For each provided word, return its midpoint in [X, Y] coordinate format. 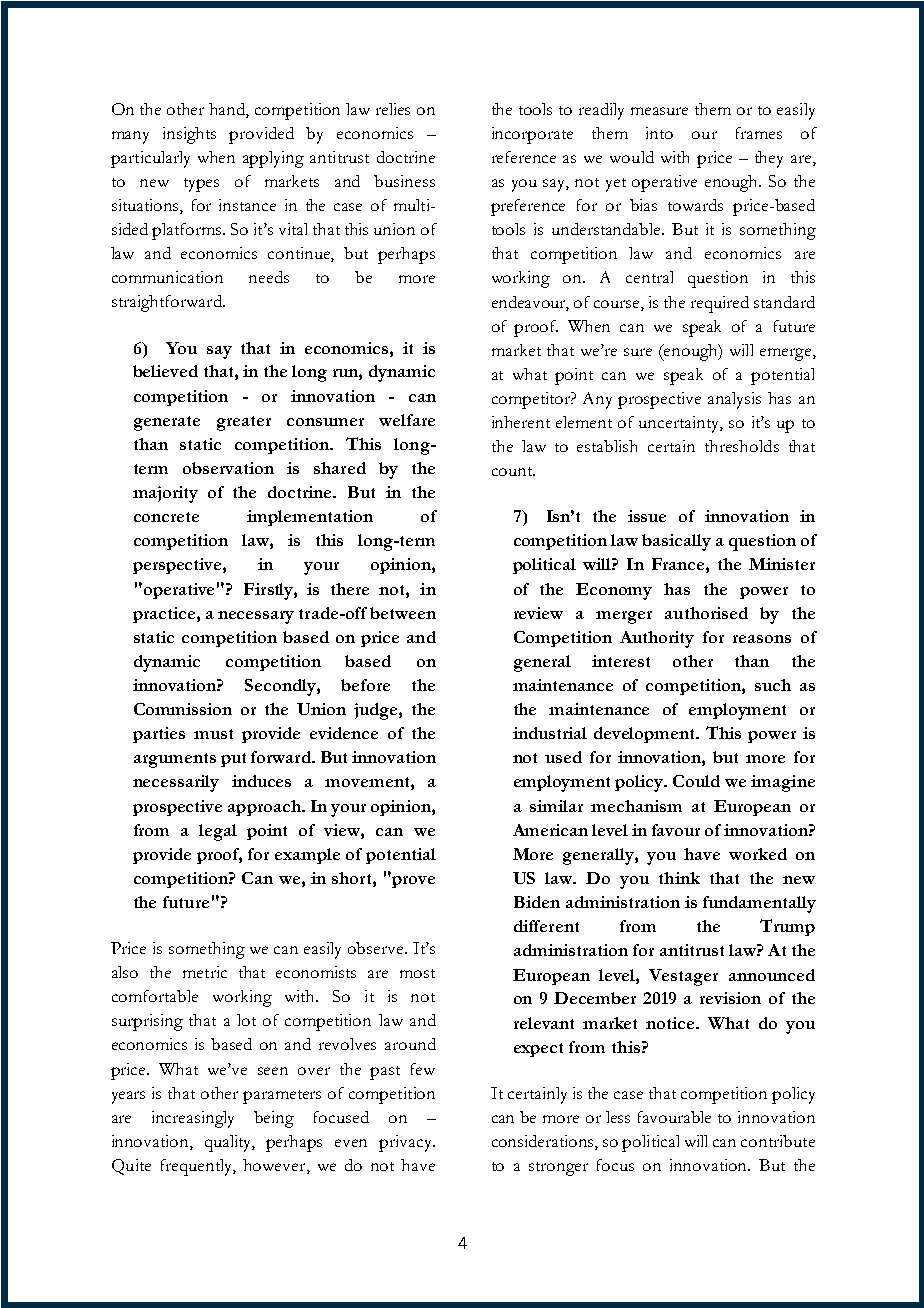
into [659, 133]
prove [412, 880]
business [404, 181]
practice [165, 615]
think [679, 878]
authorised [706, 613]
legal [218, 832]
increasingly [193, 1119]
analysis [734, 400]
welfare [407, 420]
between [403, 613]
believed [165, 371]
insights [189, 135]
